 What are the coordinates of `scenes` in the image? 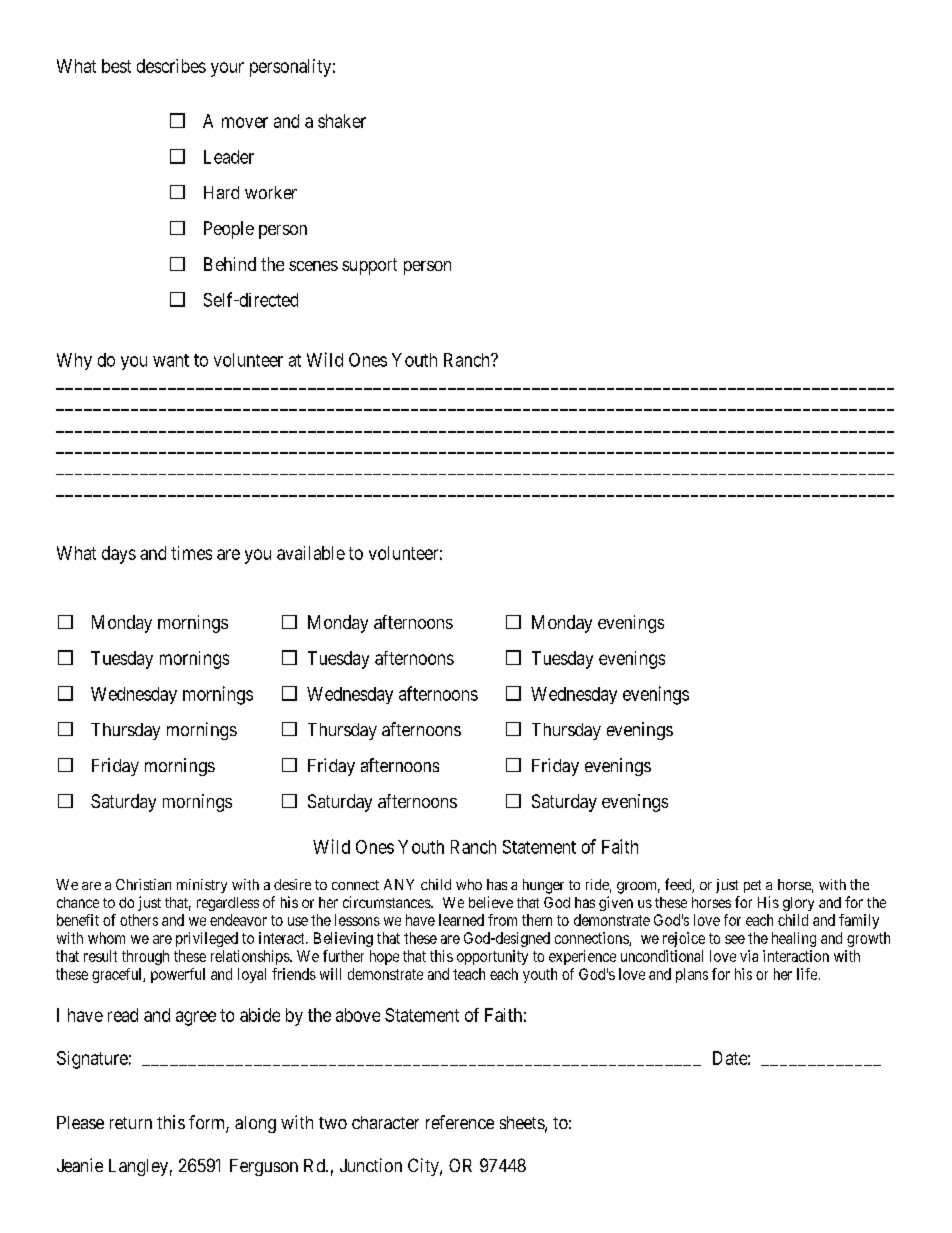 It's located at (313, 266).
